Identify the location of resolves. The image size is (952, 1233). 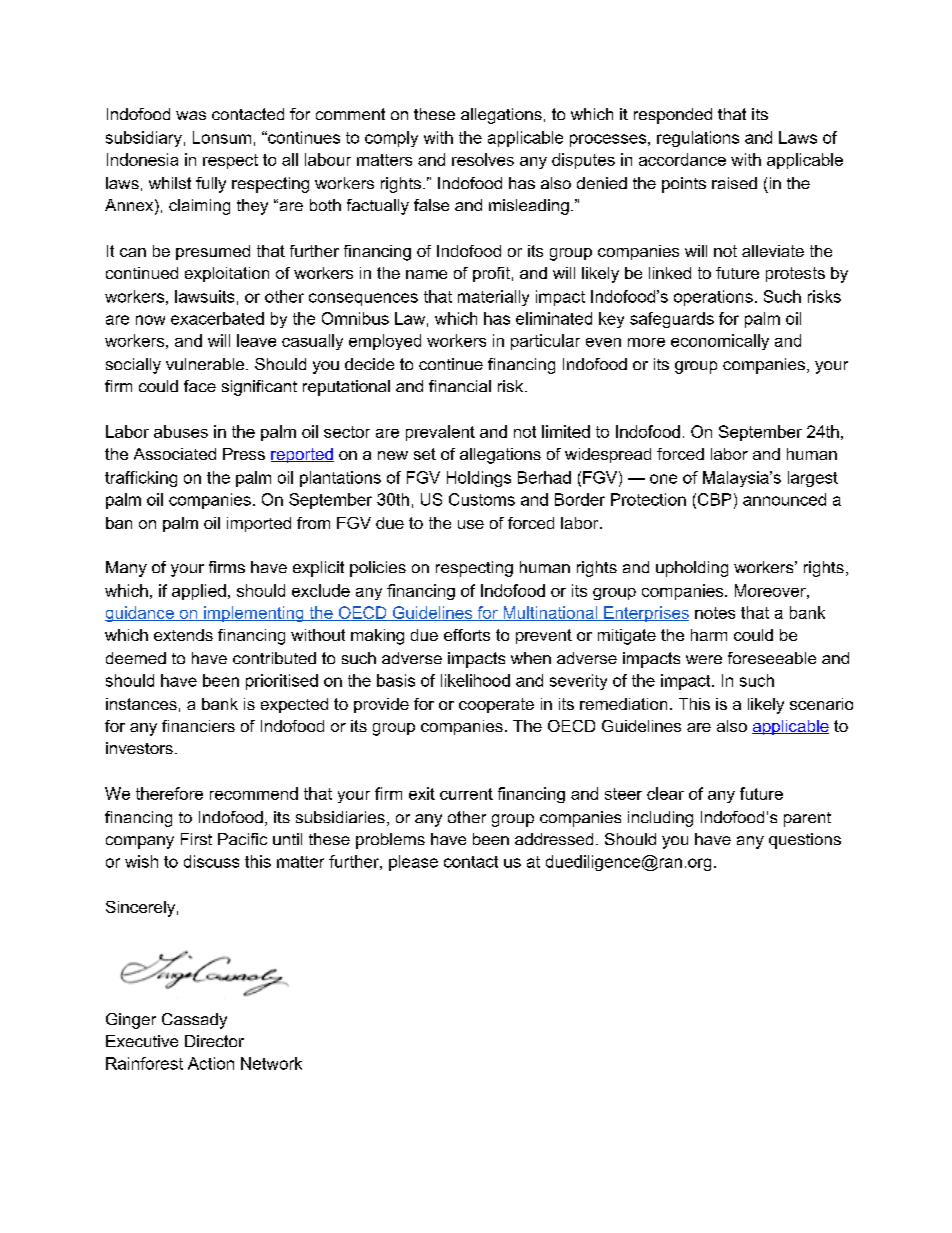
(483, 159).
